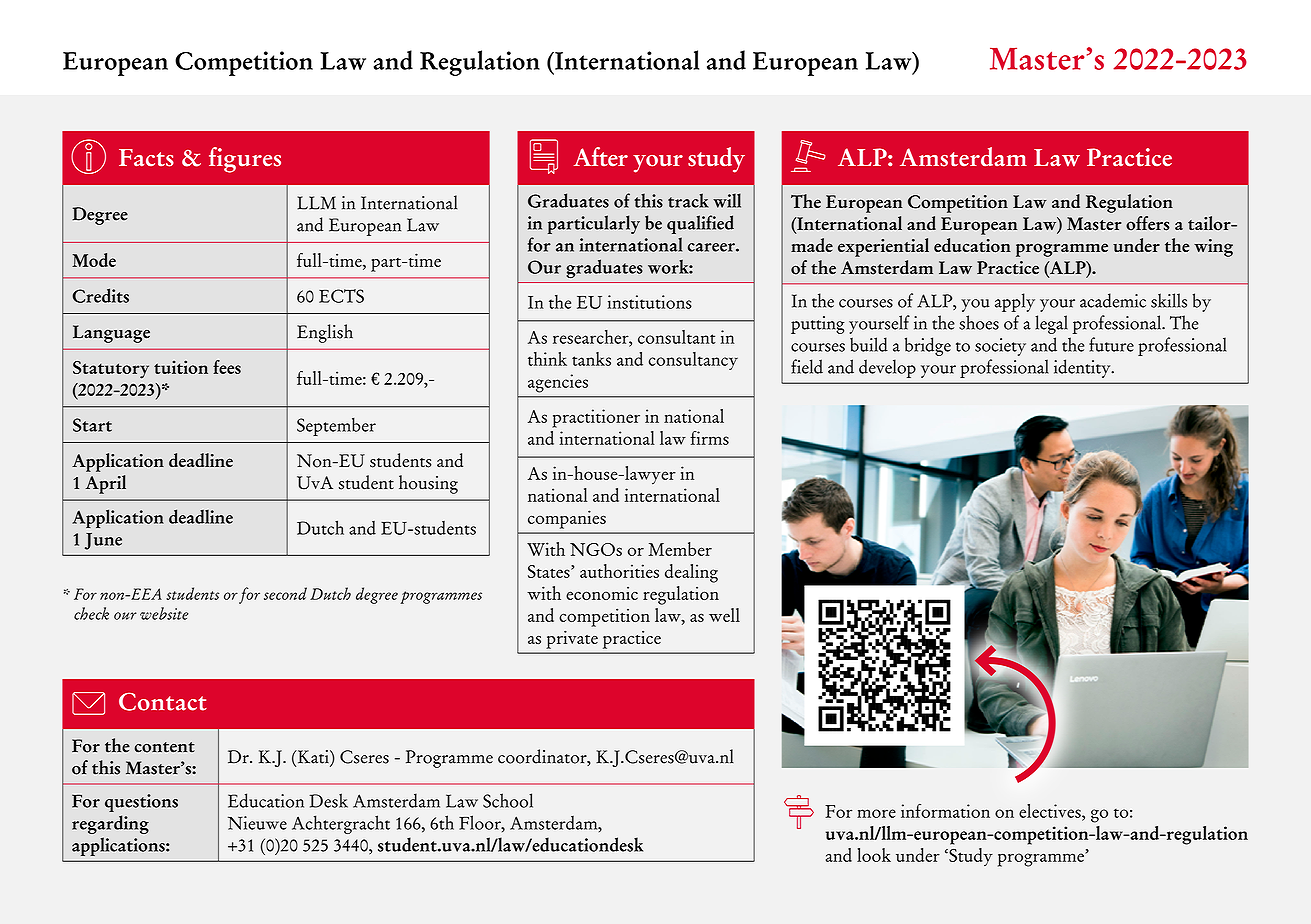 The height and width of the page is (924, 1311). I want to click on track, so click(688, 200).
